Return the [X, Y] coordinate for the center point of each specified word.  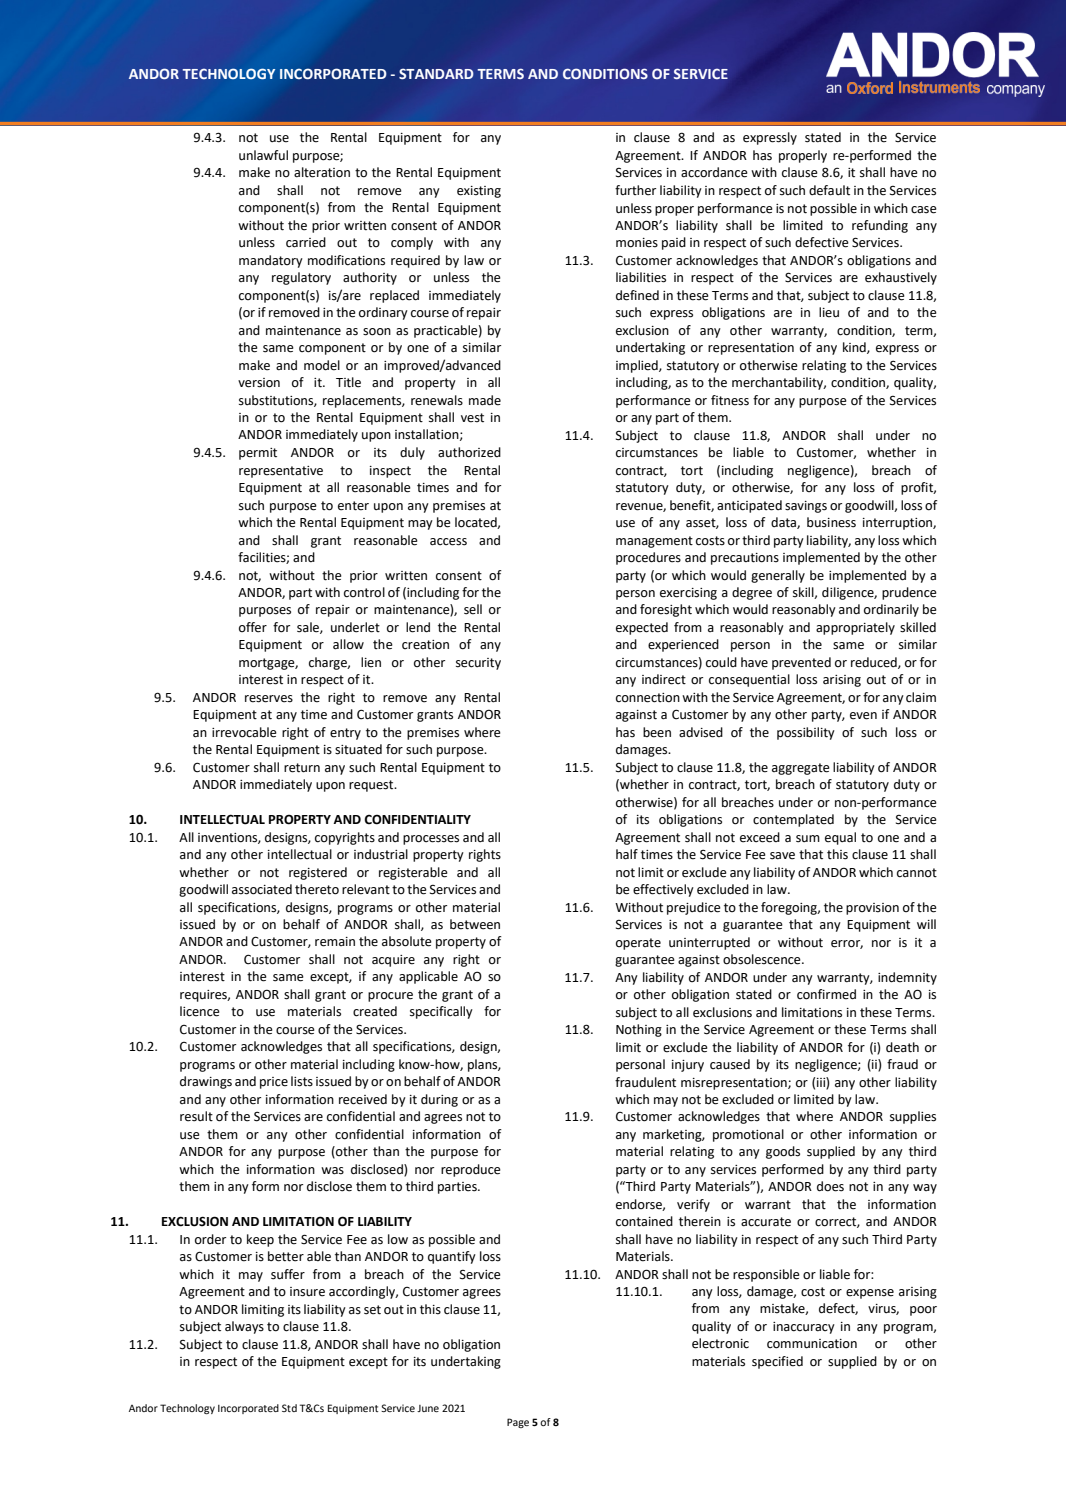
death [902, 1047]
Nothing [639, 1030]
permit [258, 454]
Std [289, 1408]
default [829, 190]
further [635, 190]
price [274, 1083]
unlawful [263, 155]
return [302, 768]
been [657, 732]
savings [806, 507]
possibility [806, 733]
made [485, 400]
